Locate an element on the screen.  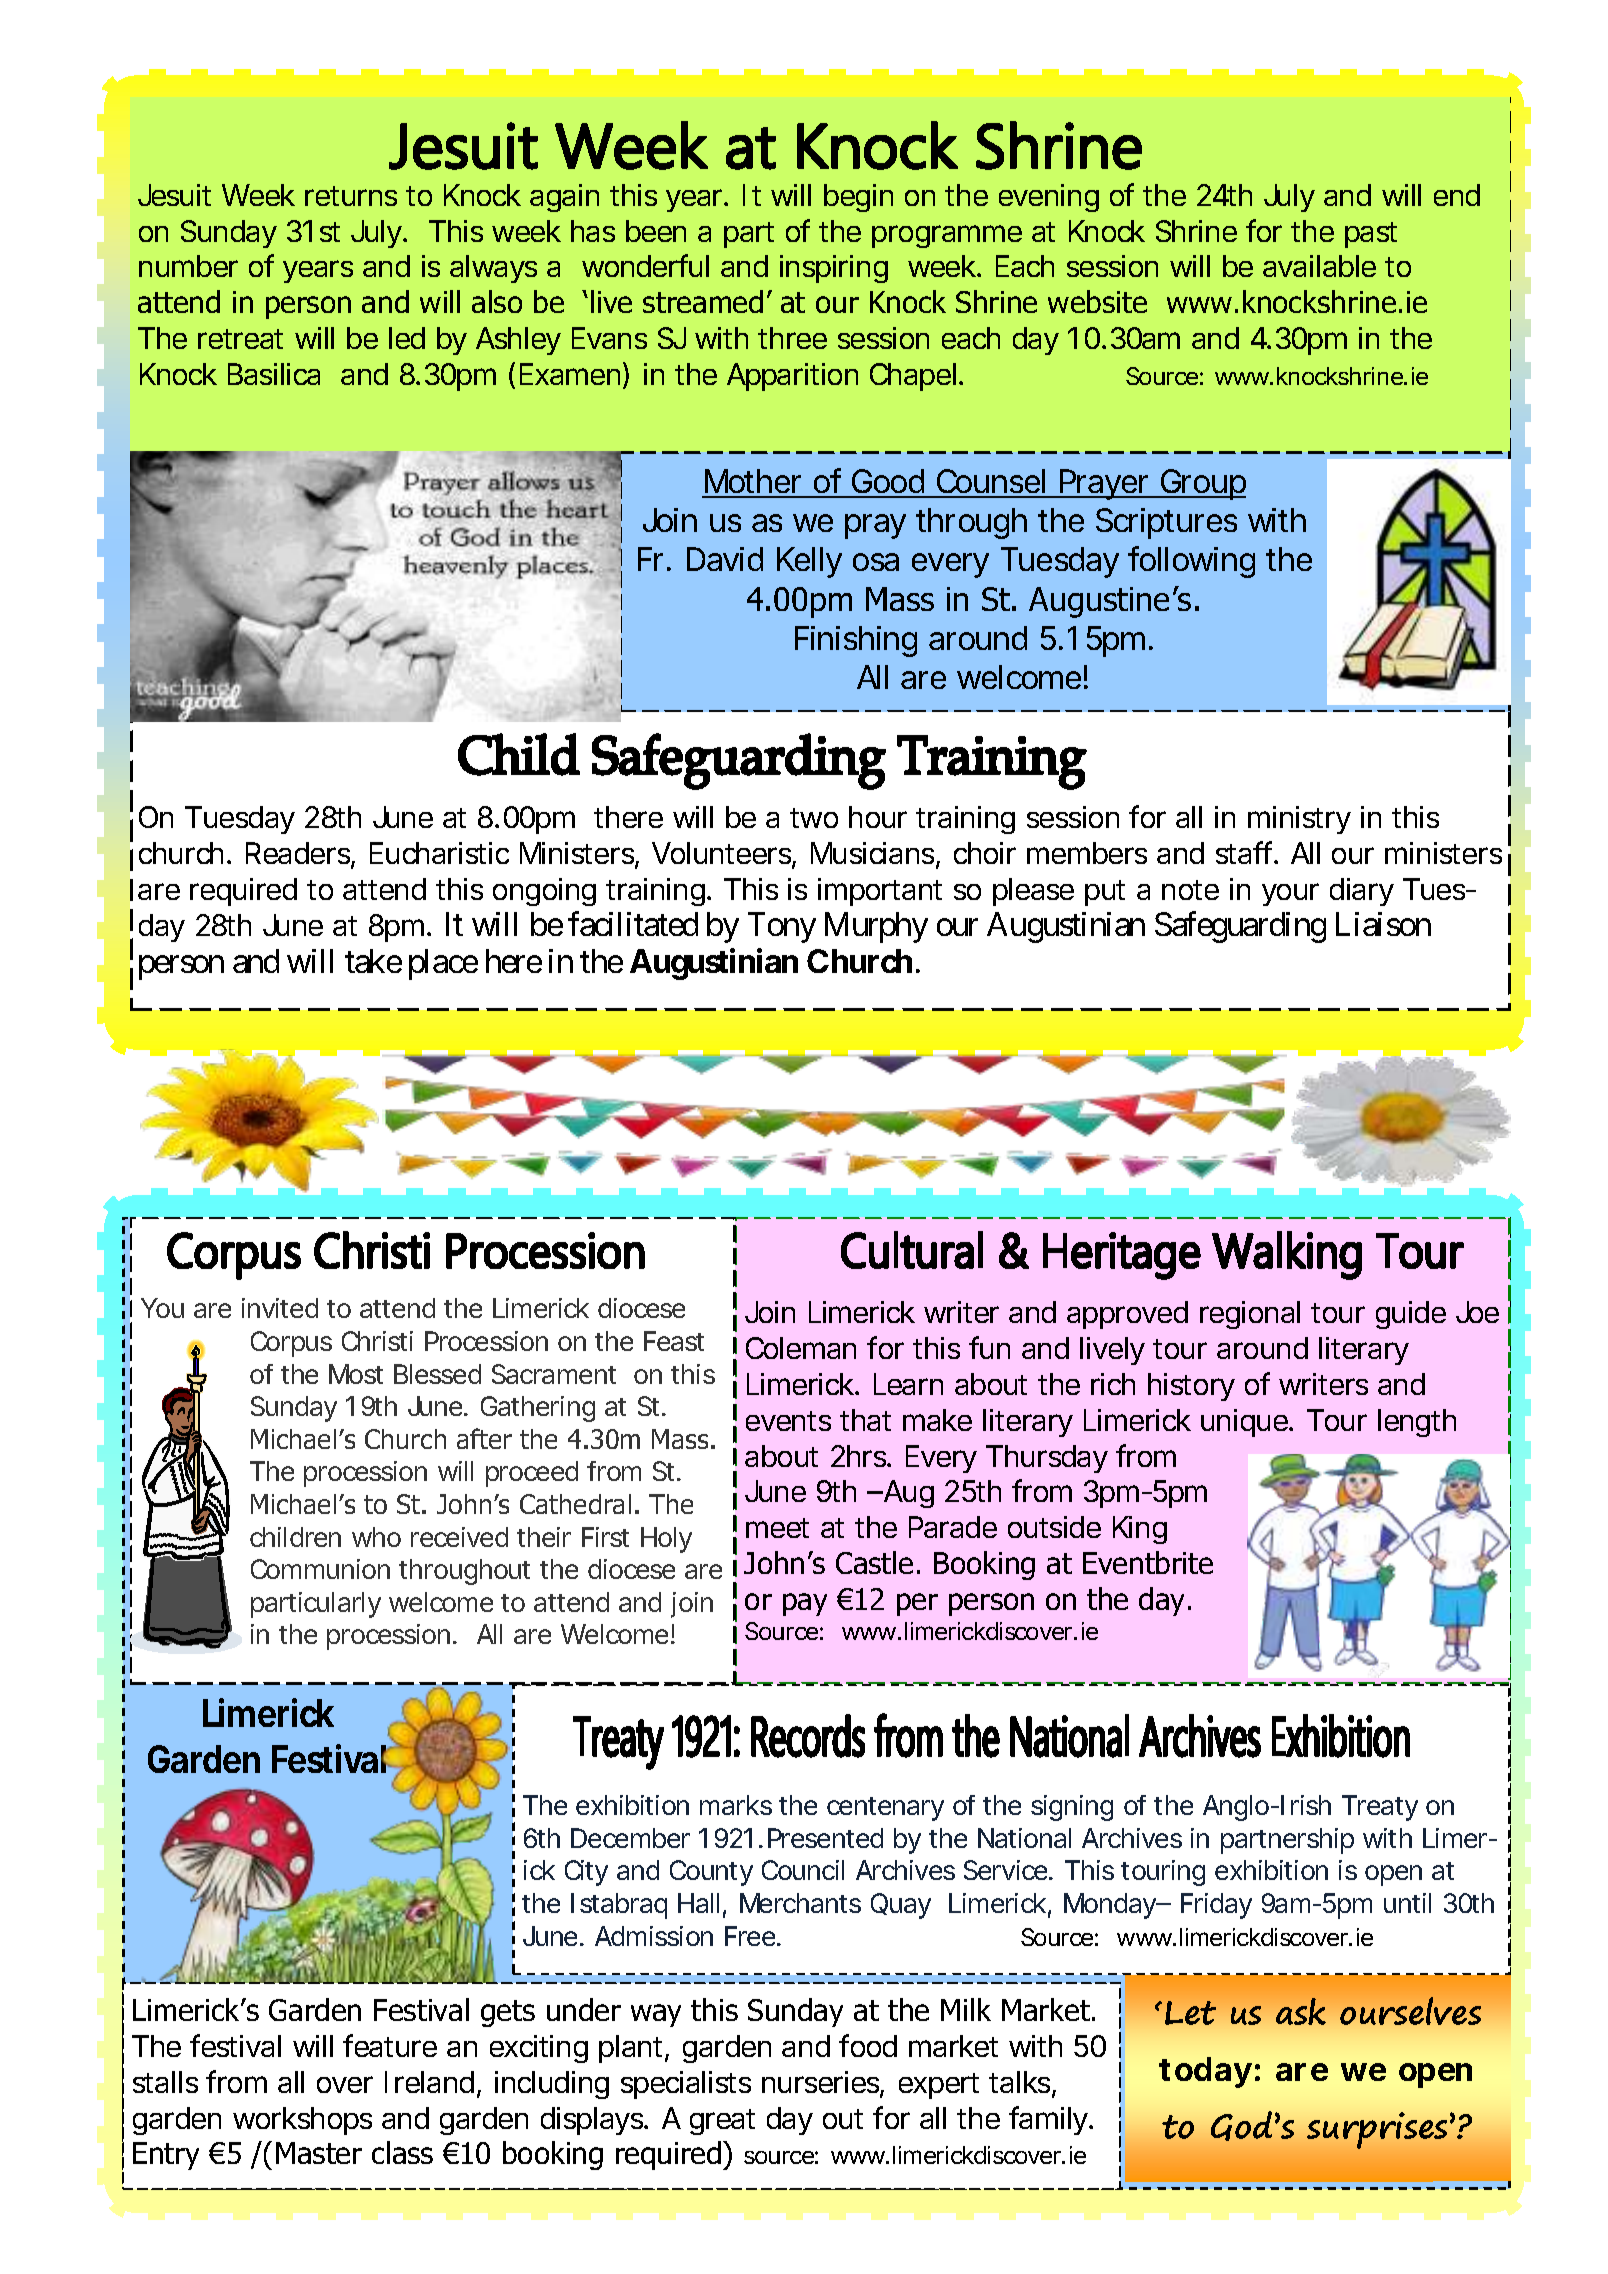
workshops is located at coordinates (302, 2121).
